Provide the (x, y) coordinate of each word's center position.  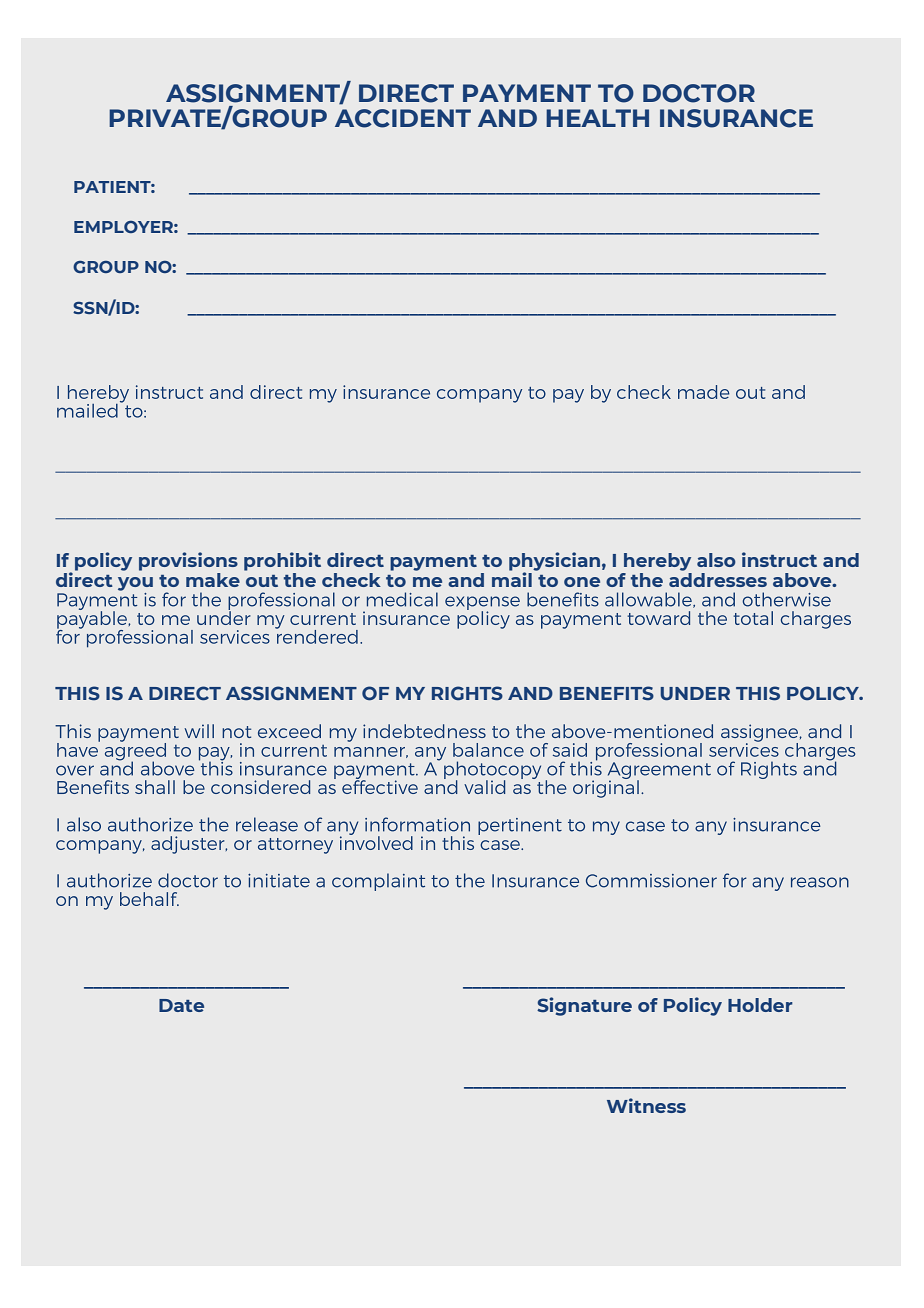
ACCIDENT (403, 118)
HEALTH (597, 118)
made (704, 392)
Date (181, 1005)
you (135, 584)
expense (482, 604)
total (753, 618)
